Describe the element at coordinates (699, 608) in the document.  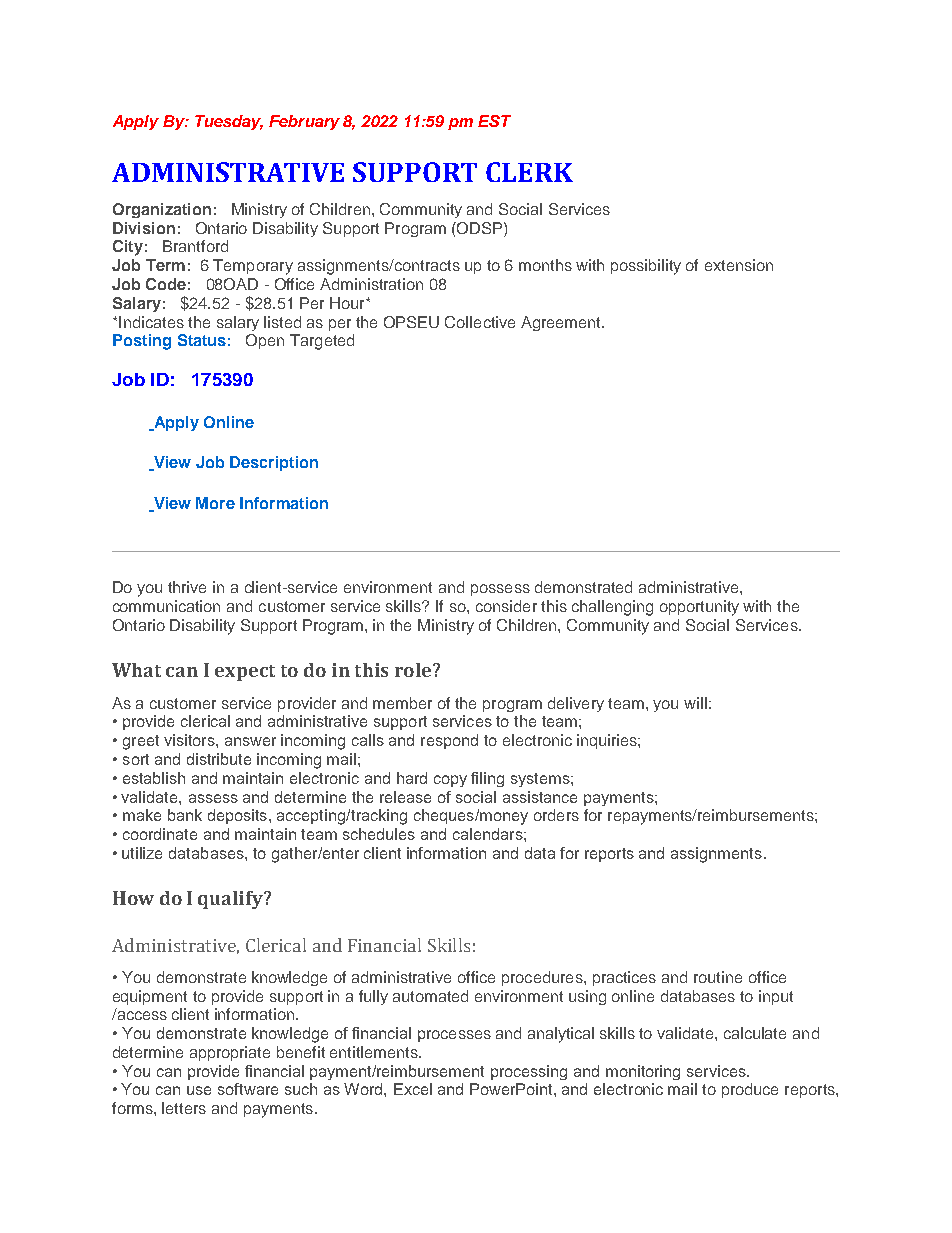
I see `opportunity` at that location.
